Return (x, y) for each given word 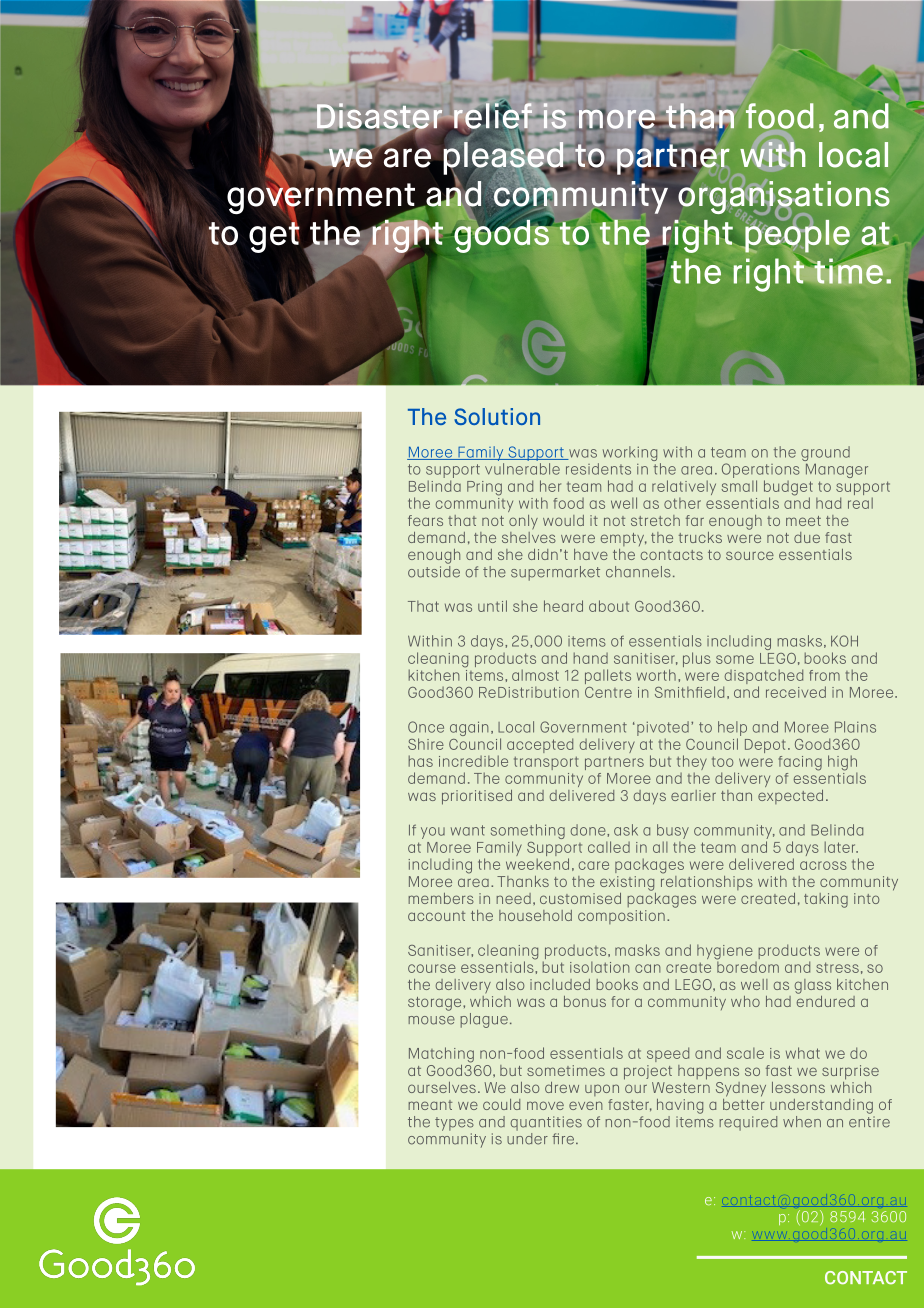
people (796, 235)
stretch (655, 520)
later (841, 847)
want (468, 830)
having (680, 1106)
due (807, 537)
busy (673, 833)
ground (825, 455)
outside (434, 570)
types (454, 1124)
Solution (497, 416)
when (802, 1122)
